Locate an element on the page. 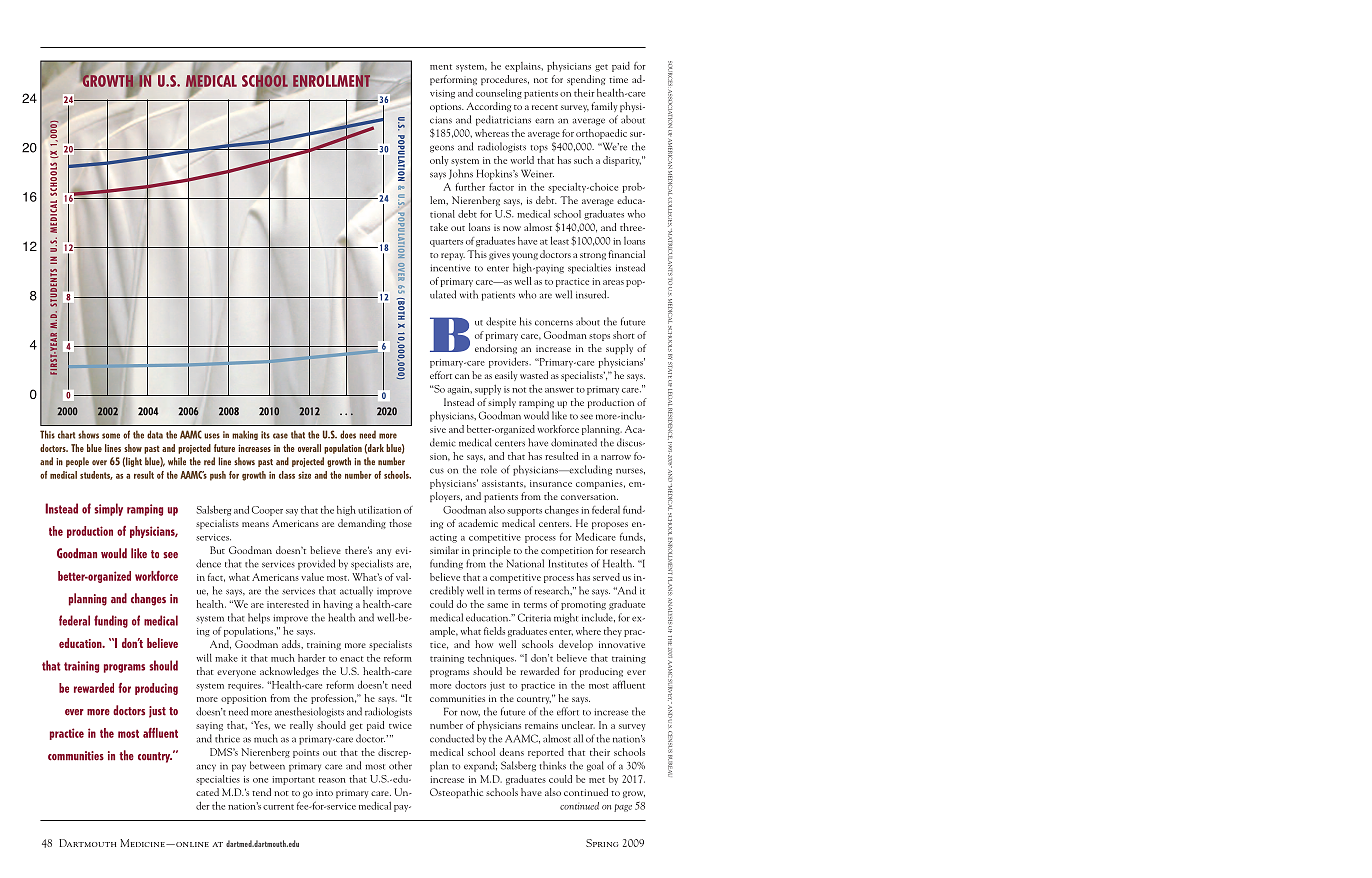 The width and height of the document is (1372, 878). tend is located at coordinates (261, 792).
